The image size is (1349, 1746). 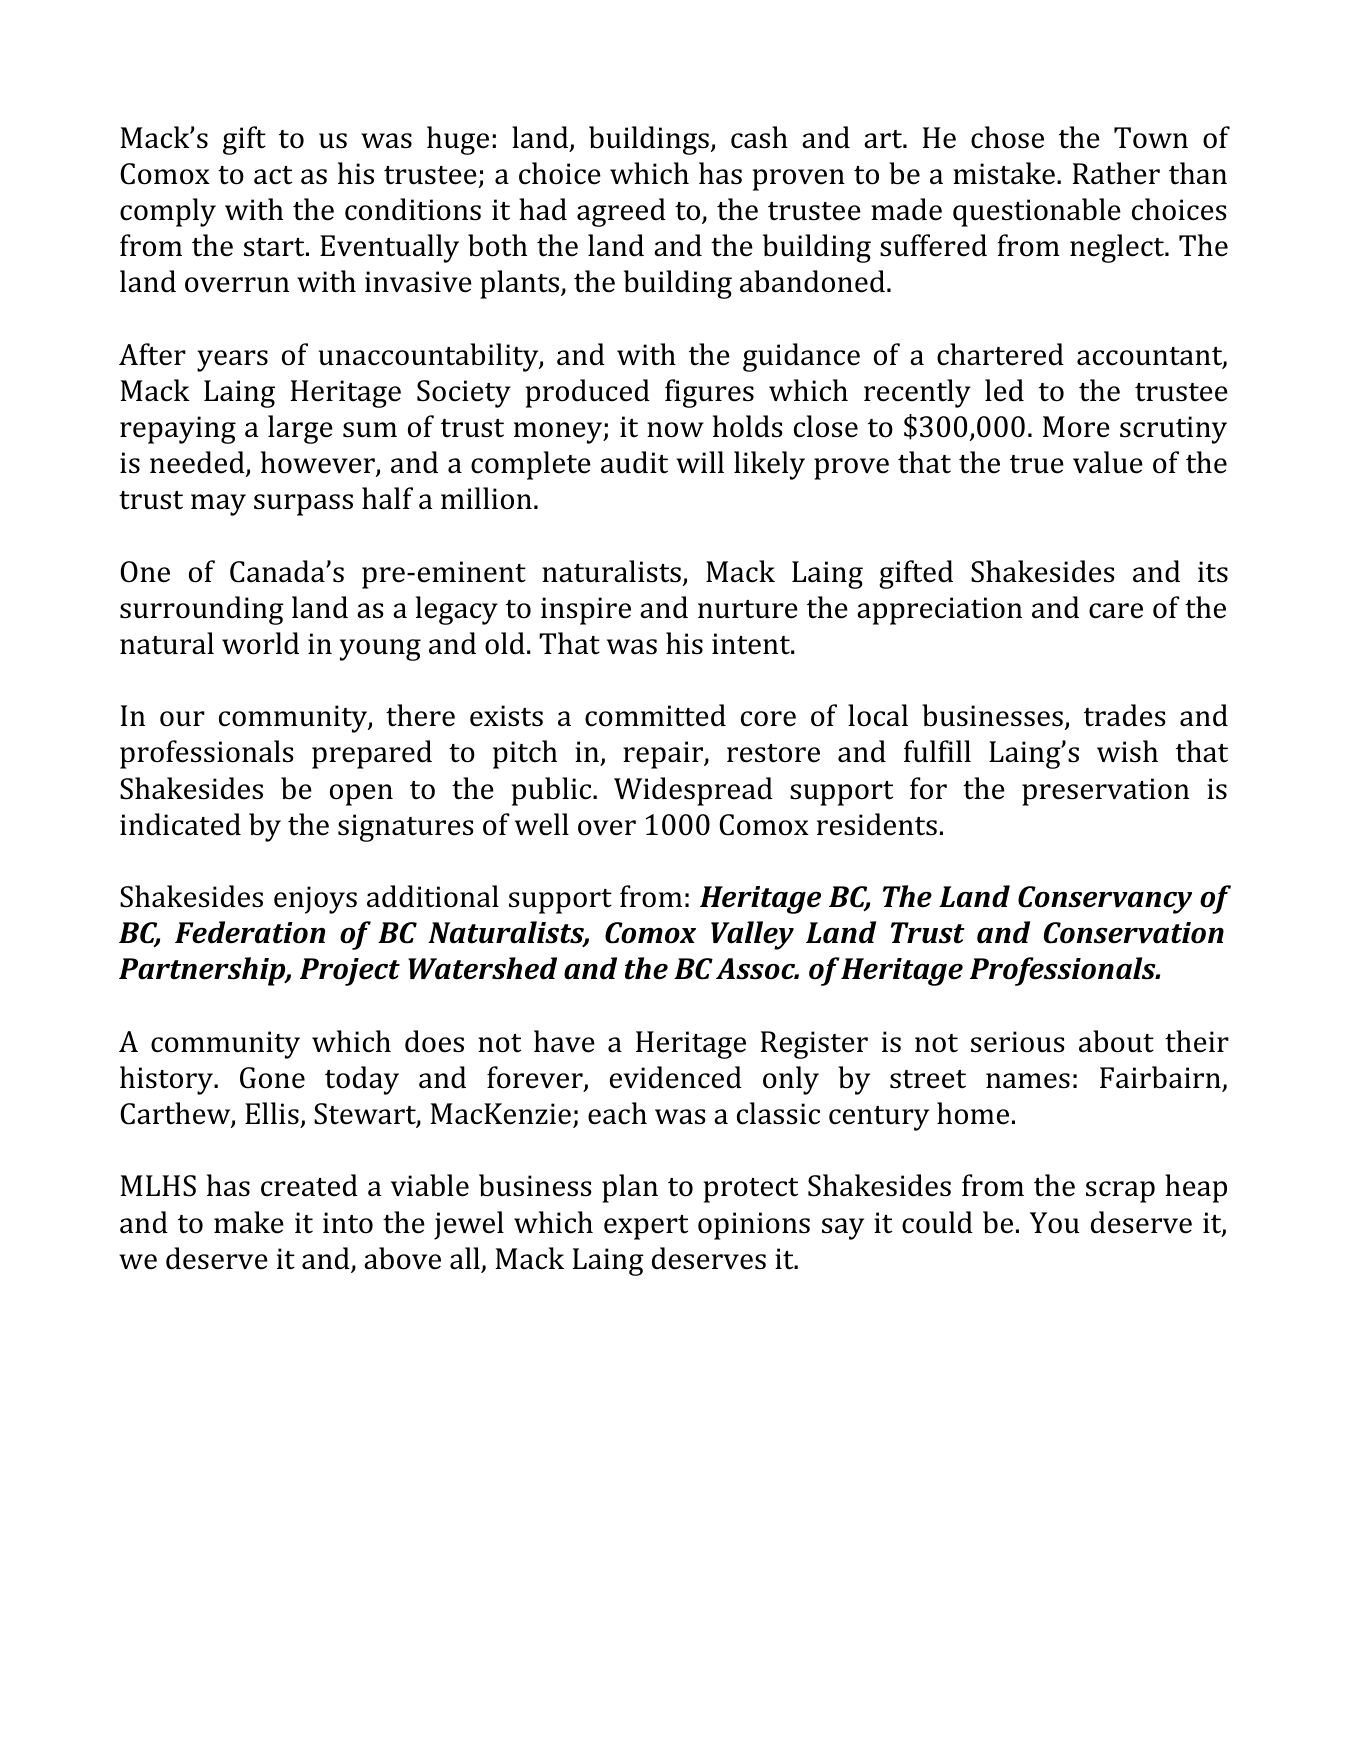 What do you see at coordinates (1134, 933) in the screenshot?
I see `Conservation` at bounding box center [1134, 933].
